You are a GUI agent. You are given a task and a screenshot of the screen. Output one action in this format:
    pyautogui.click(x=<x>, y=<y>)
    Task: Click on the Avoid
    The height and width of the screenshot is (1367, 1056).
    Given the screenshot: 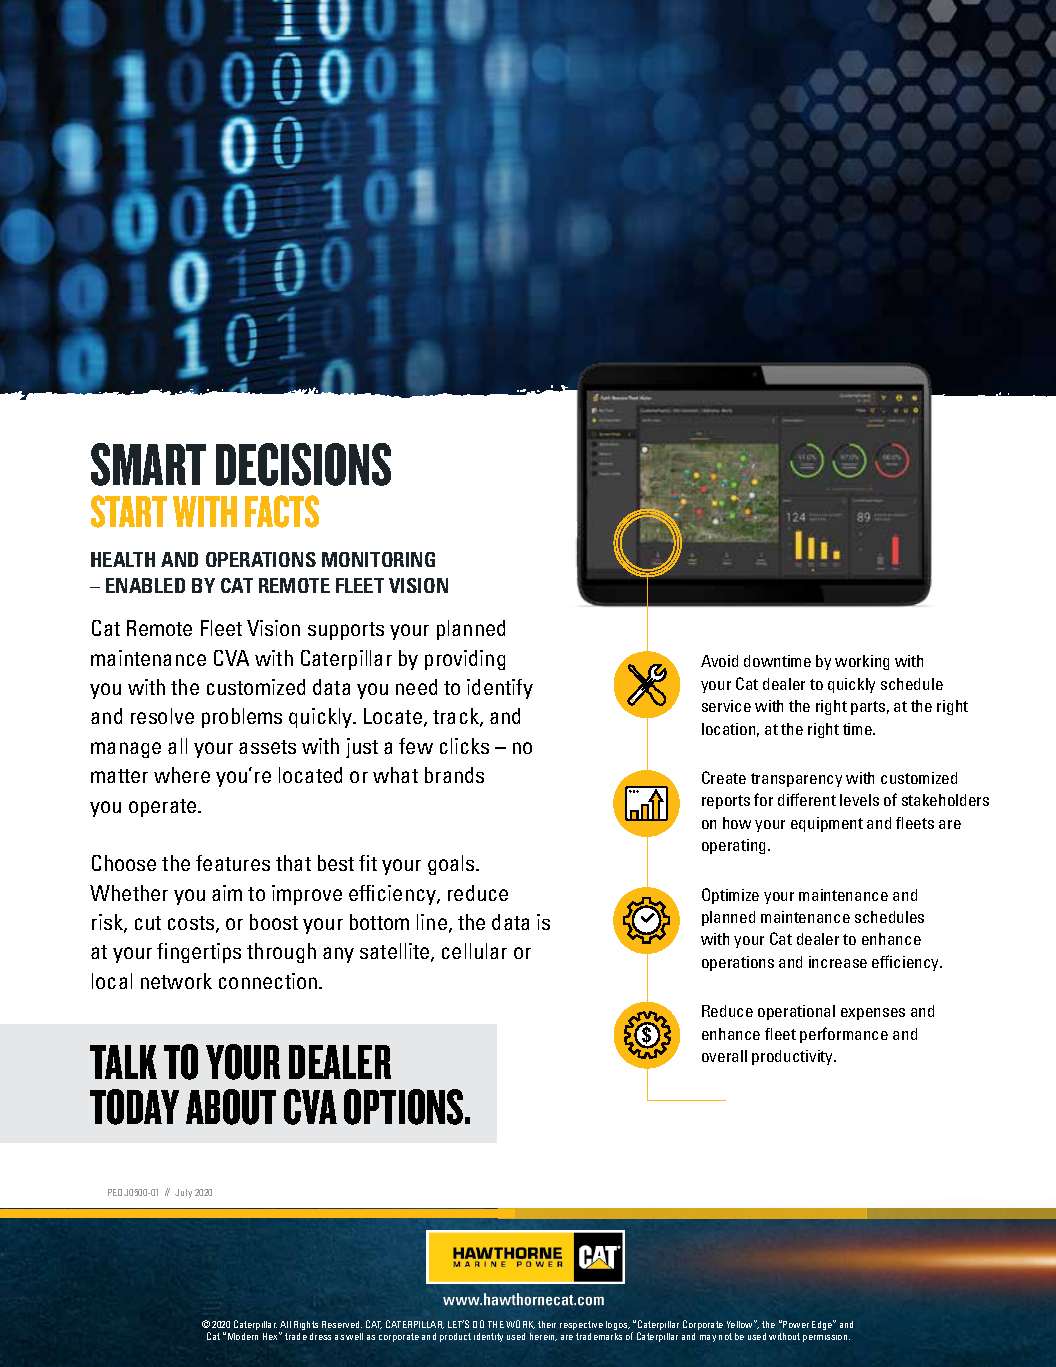 What is the action you would take?
    pyautogui.click(x=719, y=661)
